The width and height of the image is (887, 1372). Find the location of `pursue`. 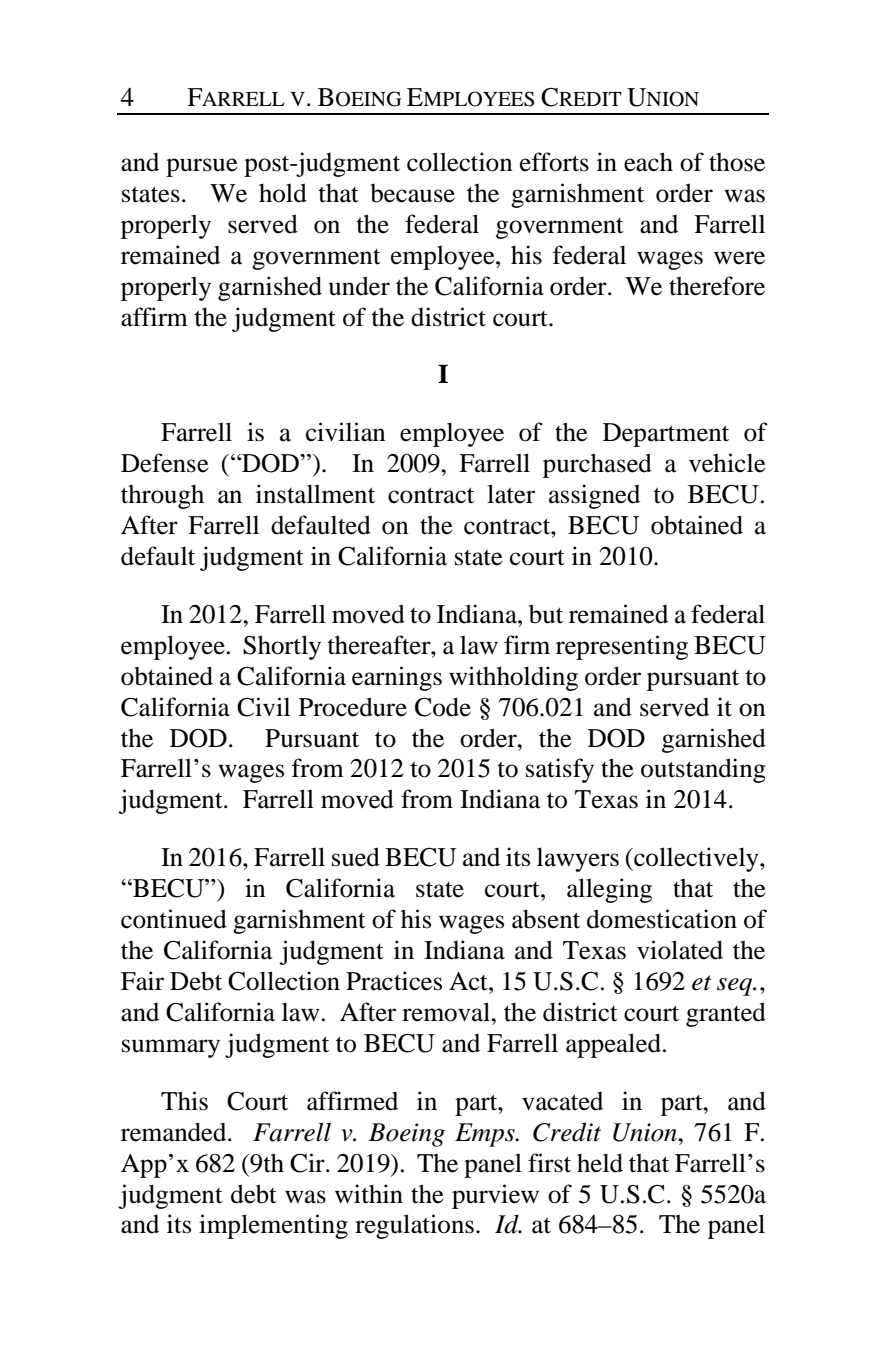

pursue is located at coordinates (202, 167).
